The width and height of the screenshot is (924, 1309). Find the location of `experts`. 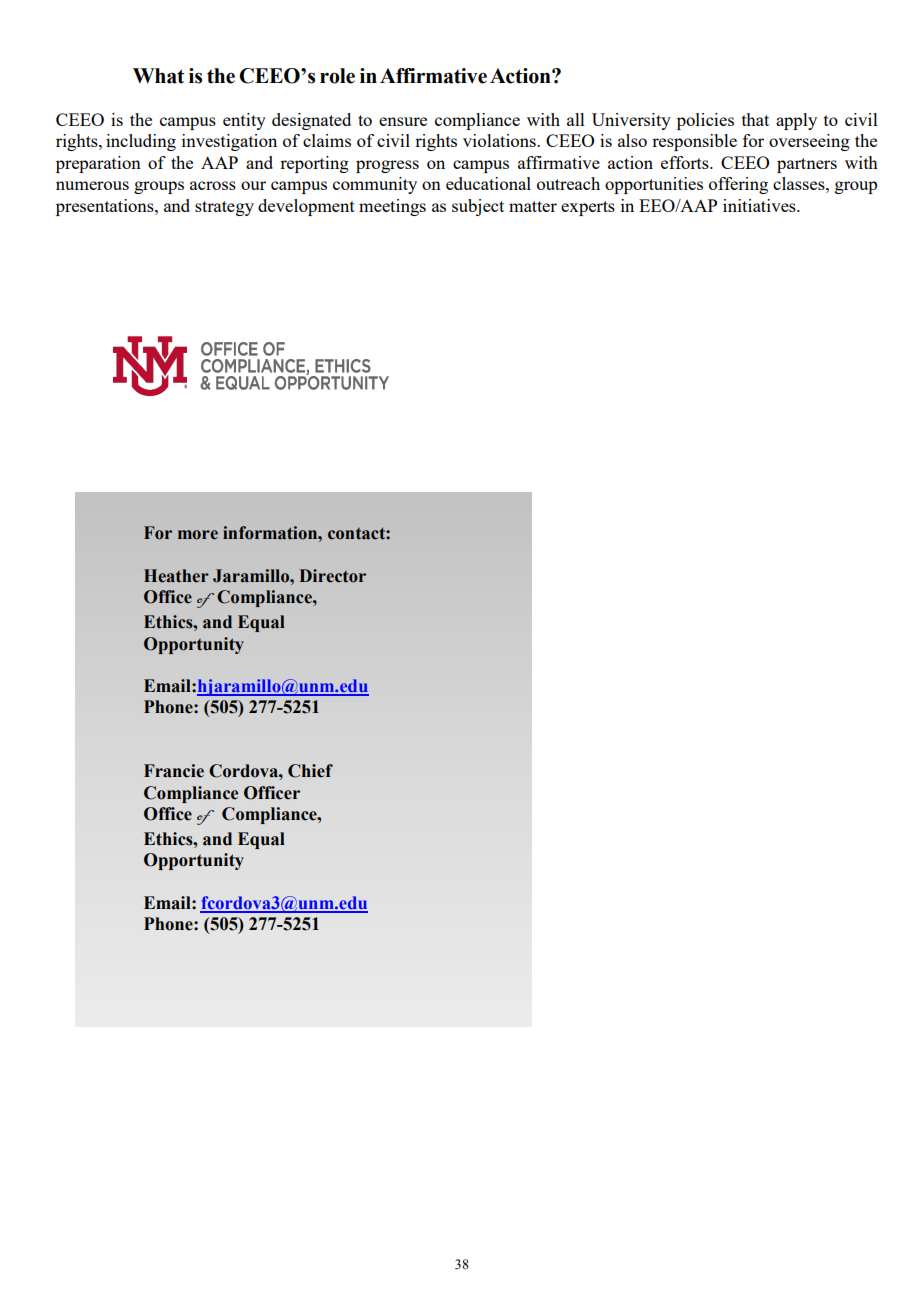

experts is located at coordinates (588, 208).
